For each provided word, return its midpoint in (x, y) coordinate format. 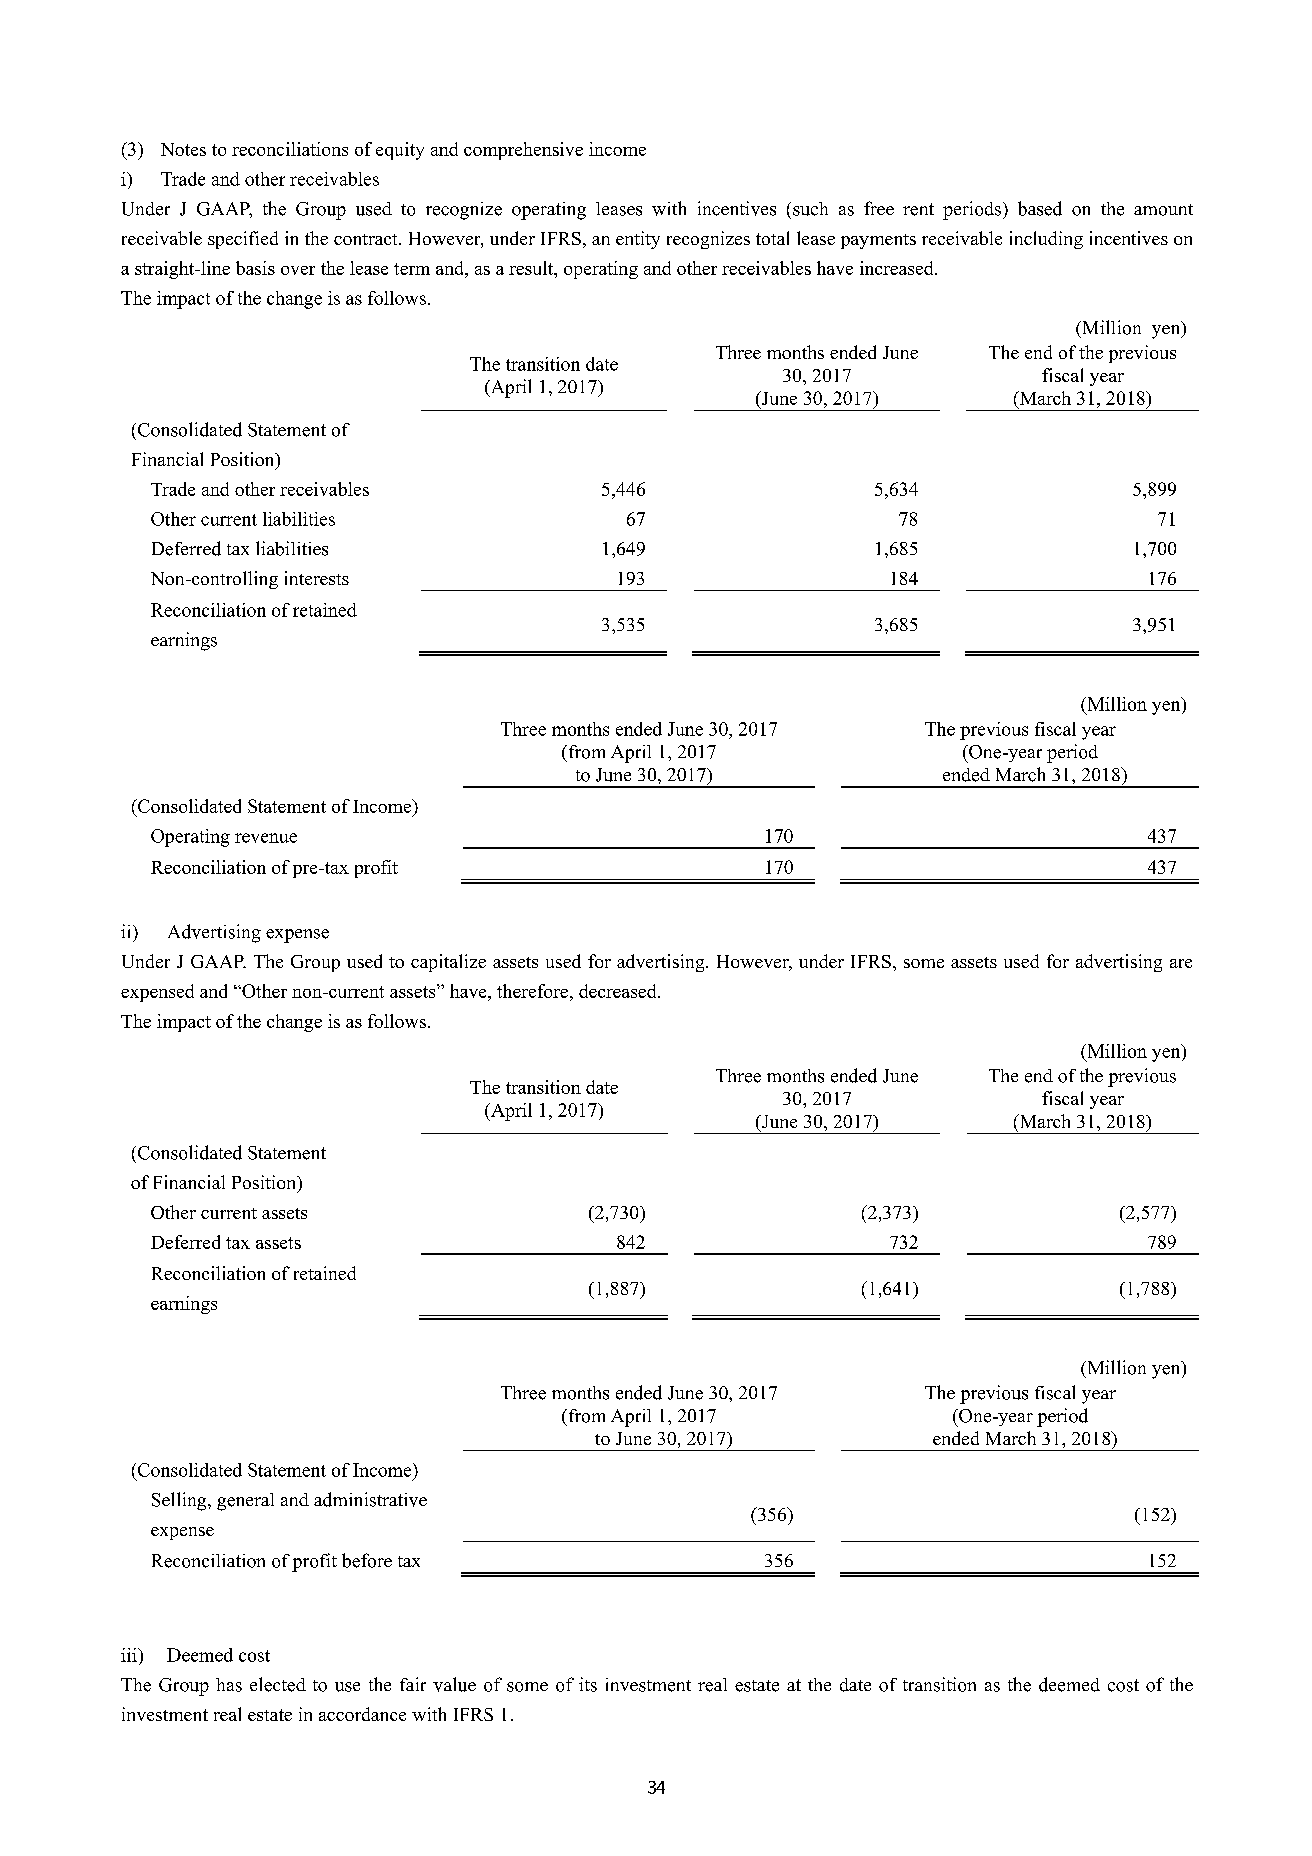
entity (638, 240)
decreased (619, 991)
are (1181, 963)
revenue (266, 838)
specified (243, 240)
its (588, 1684)
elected (278, 1684)
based (1040, 208)
